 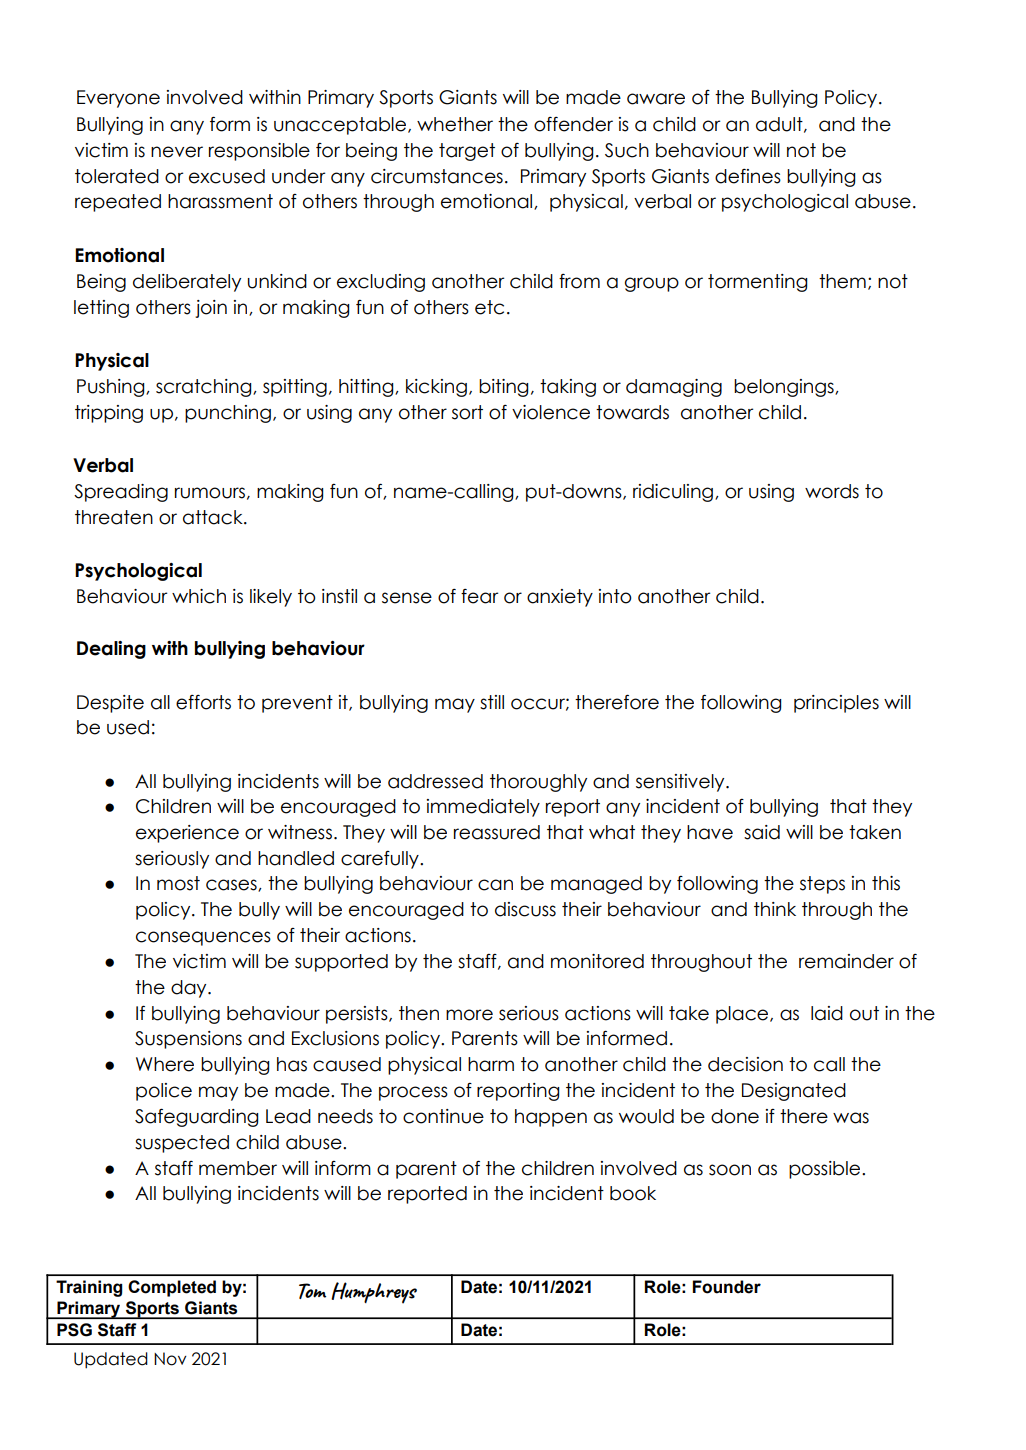 What do you see at coordinates (374, 1293) in the page?
I see `Humphreys` at bounding box center [374, 1293].
